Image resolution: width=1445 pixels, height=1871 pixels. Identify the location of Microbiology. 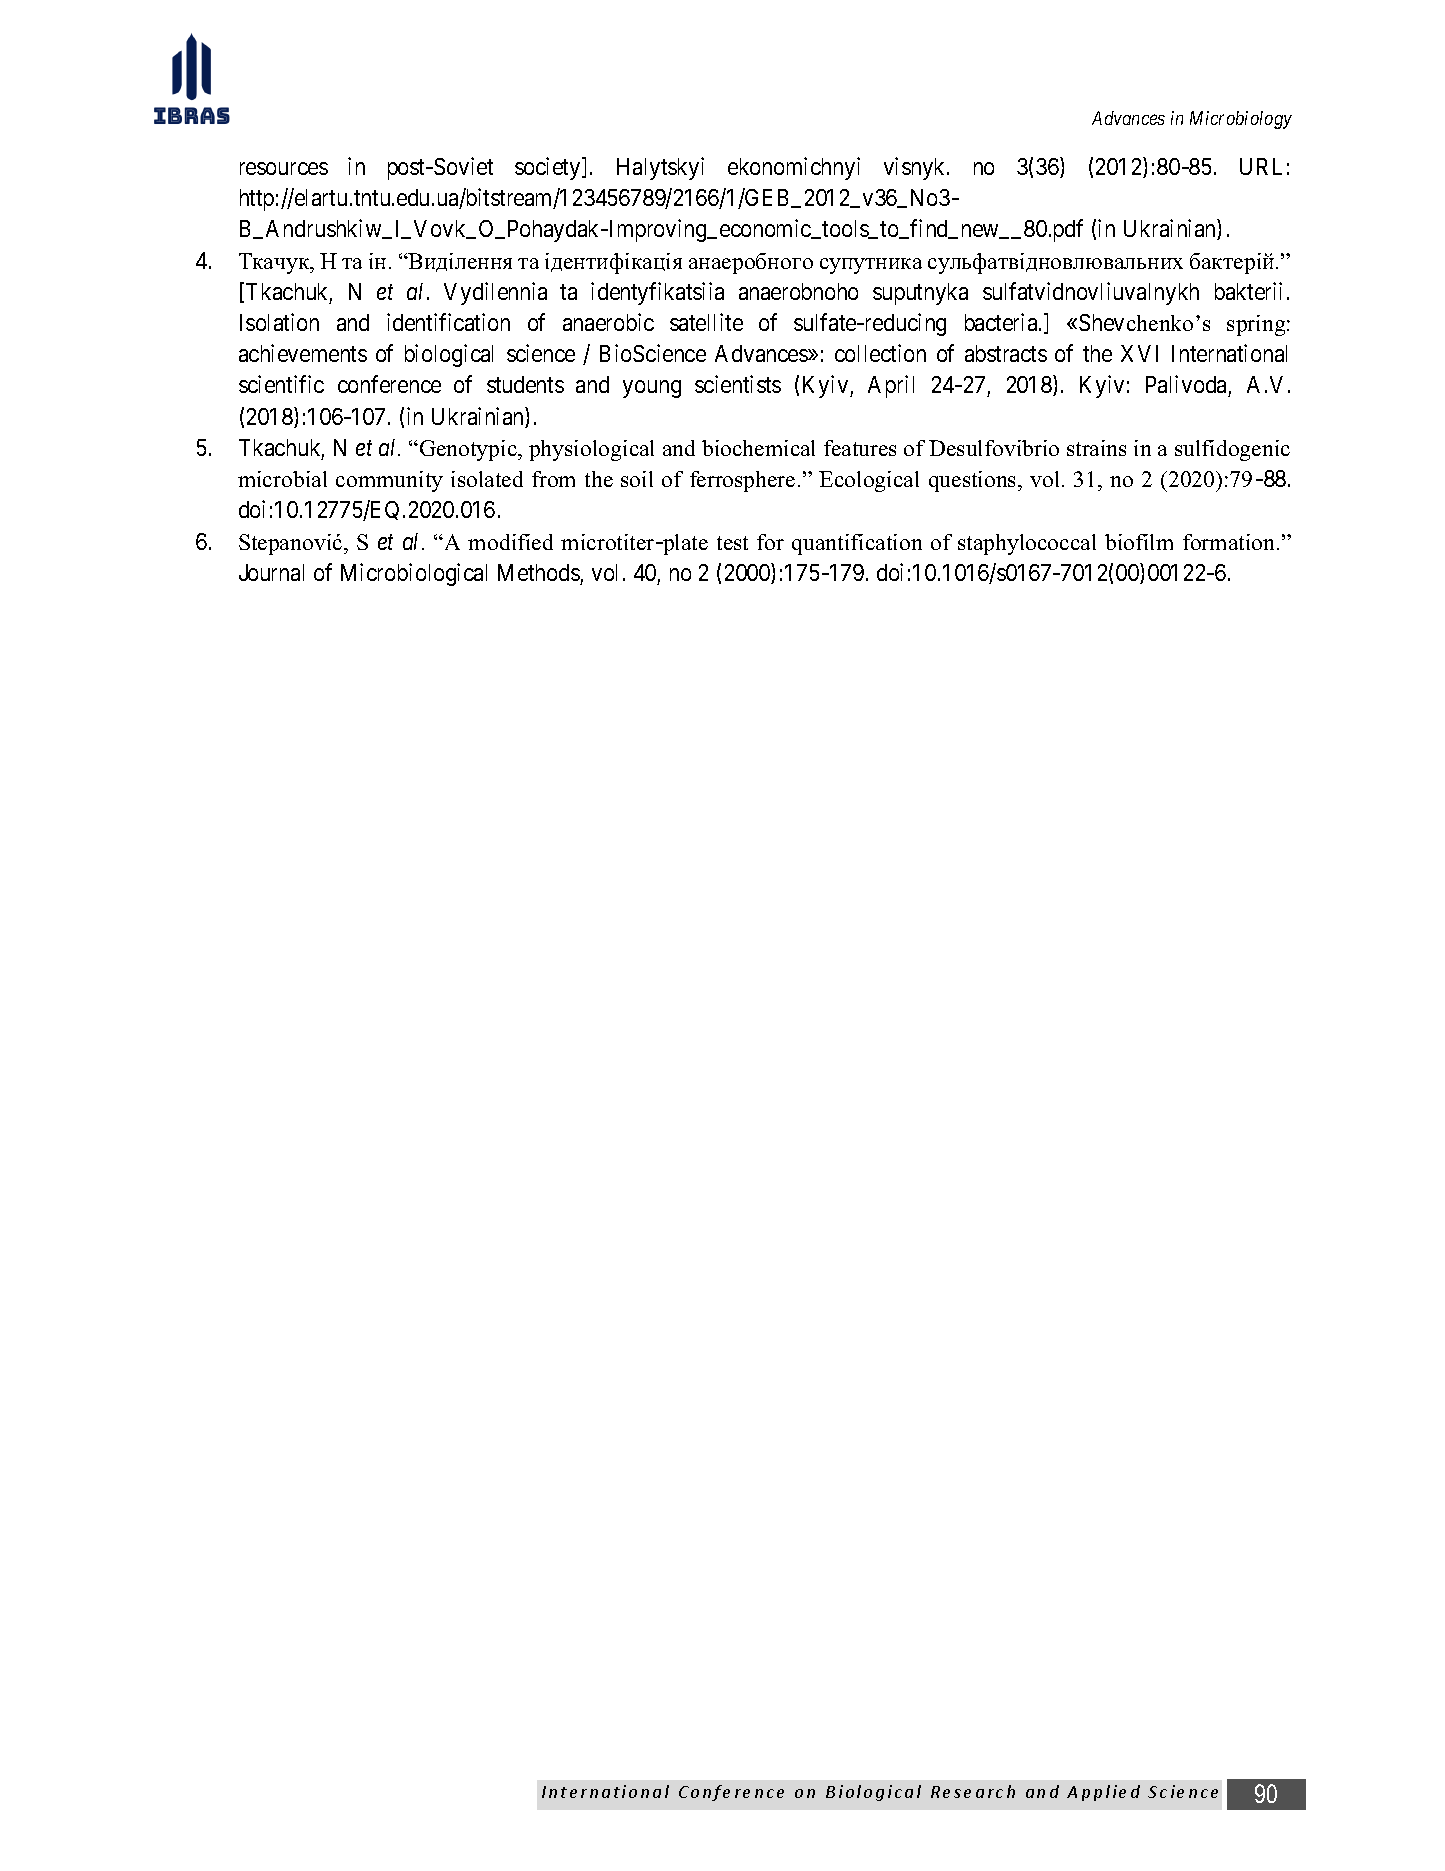
(1241, 120).
